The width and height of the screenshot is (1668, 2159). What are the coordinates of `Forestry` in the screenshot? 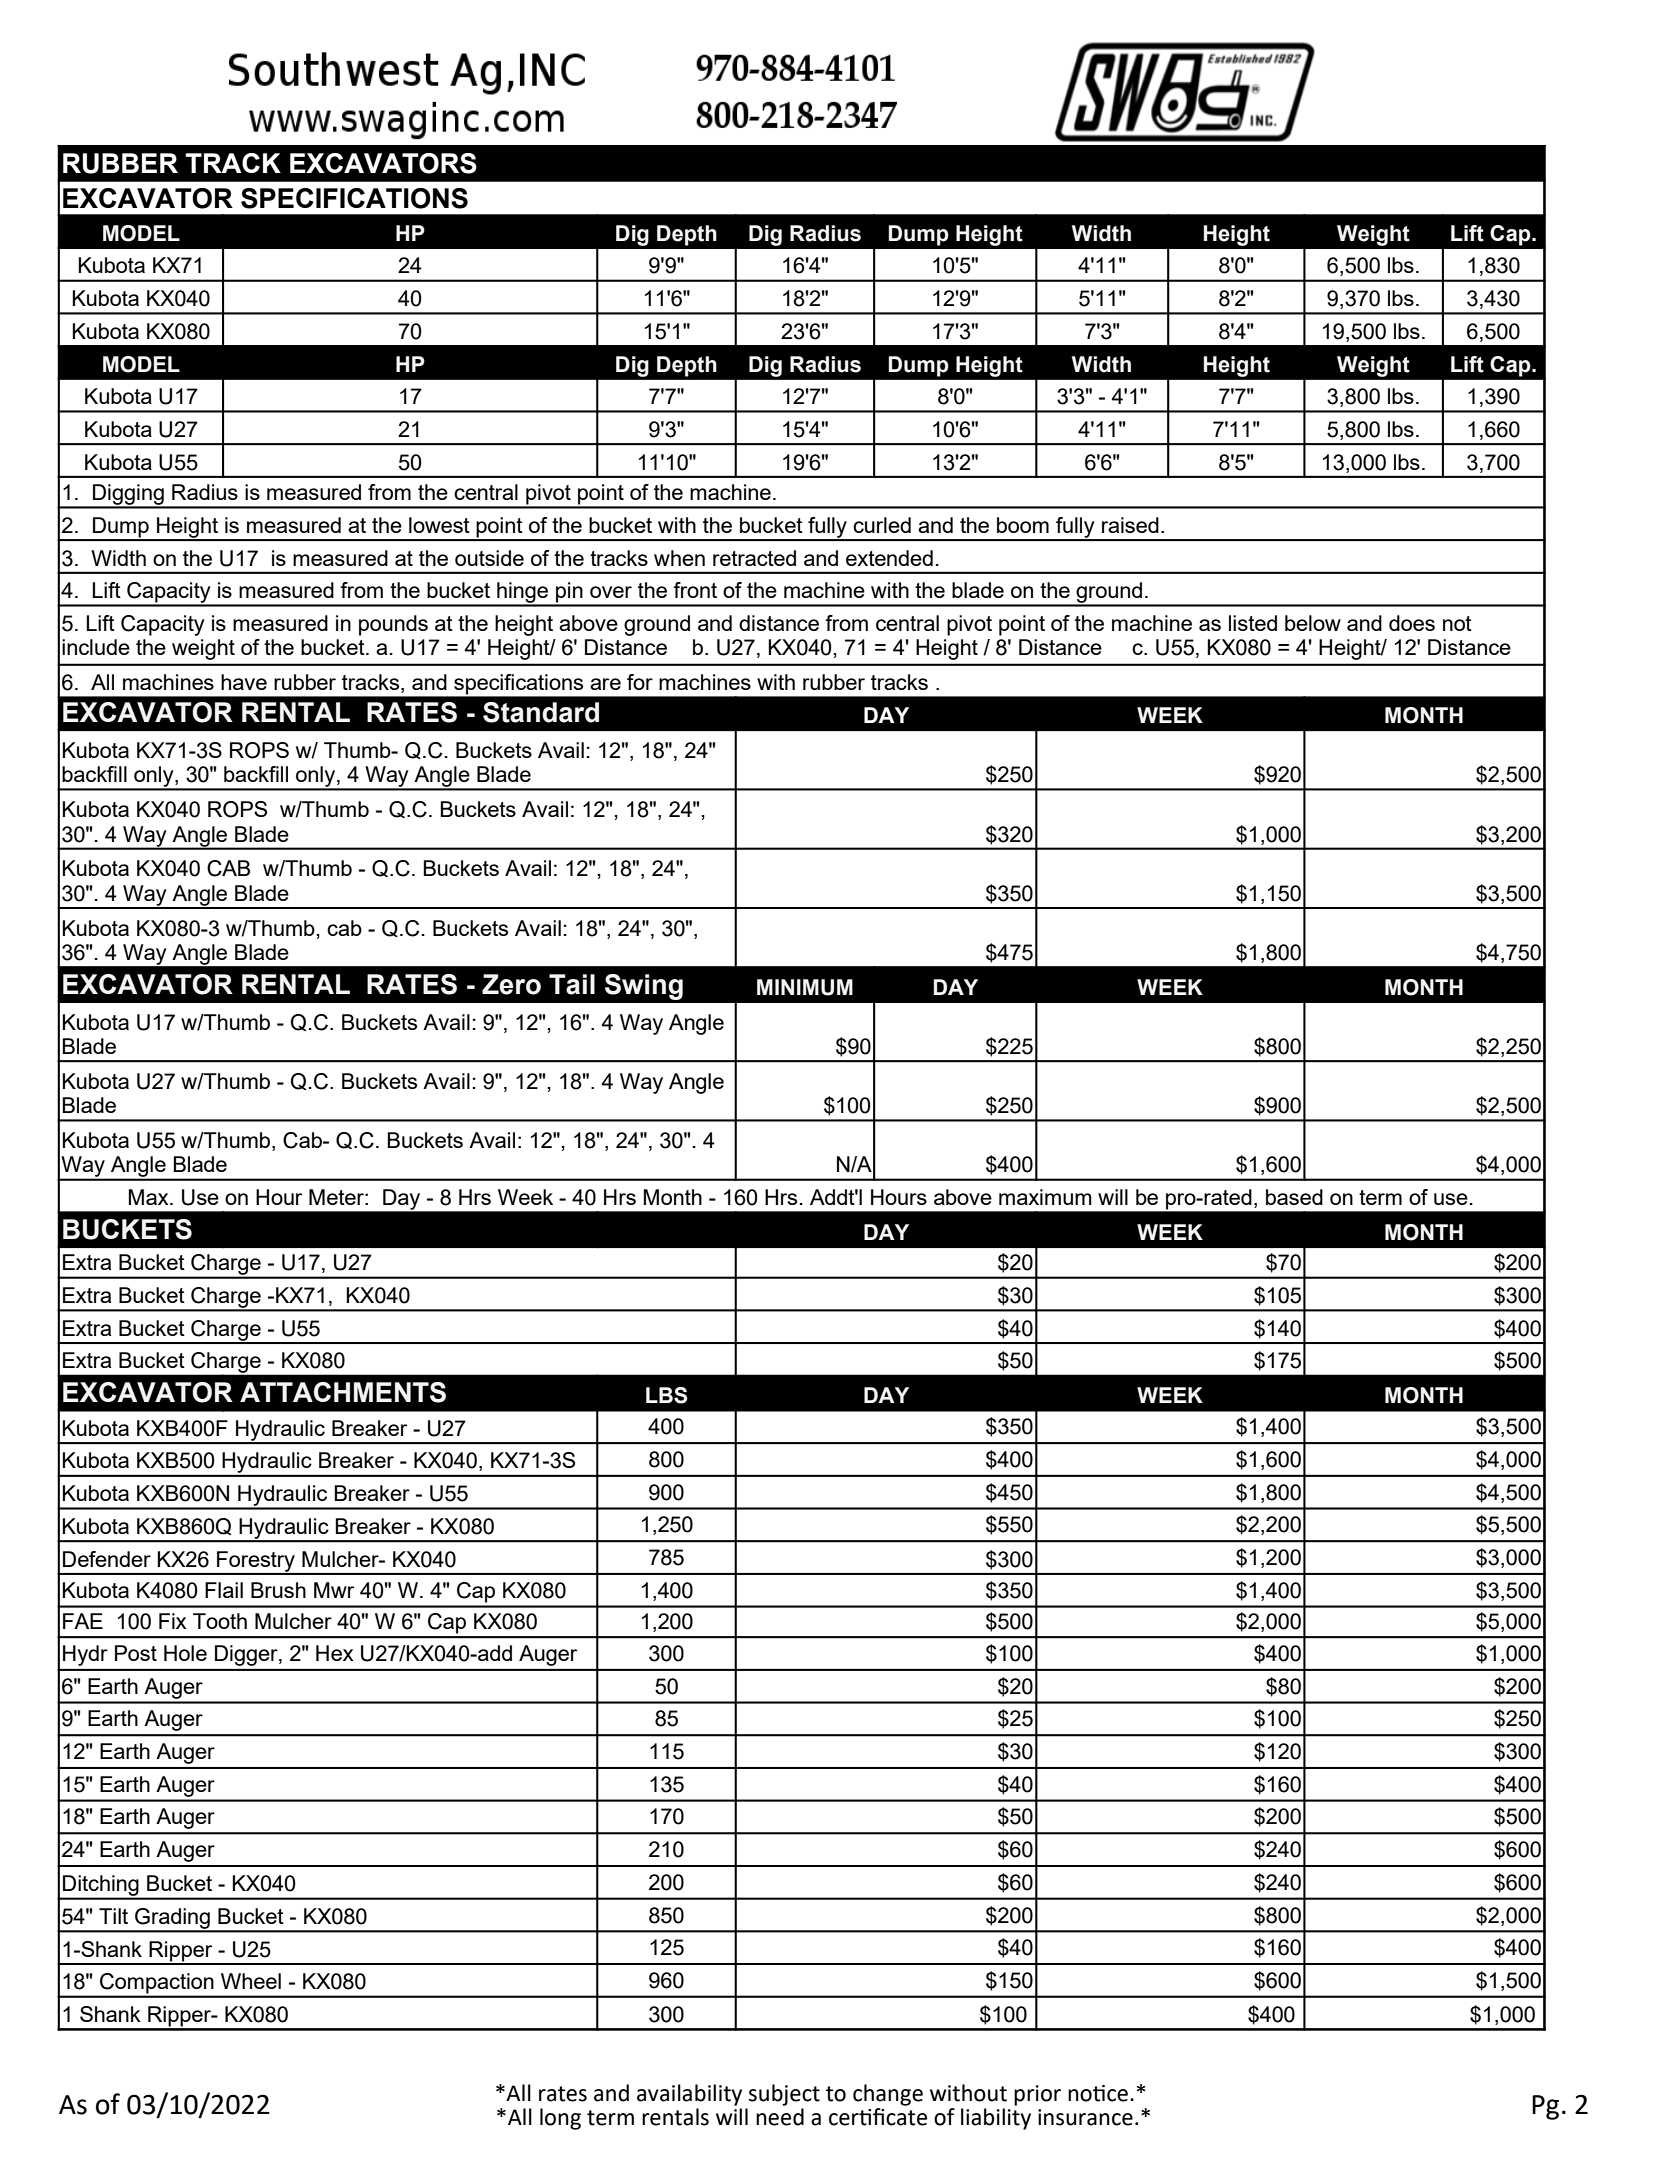 It's located at (256, 1562).
